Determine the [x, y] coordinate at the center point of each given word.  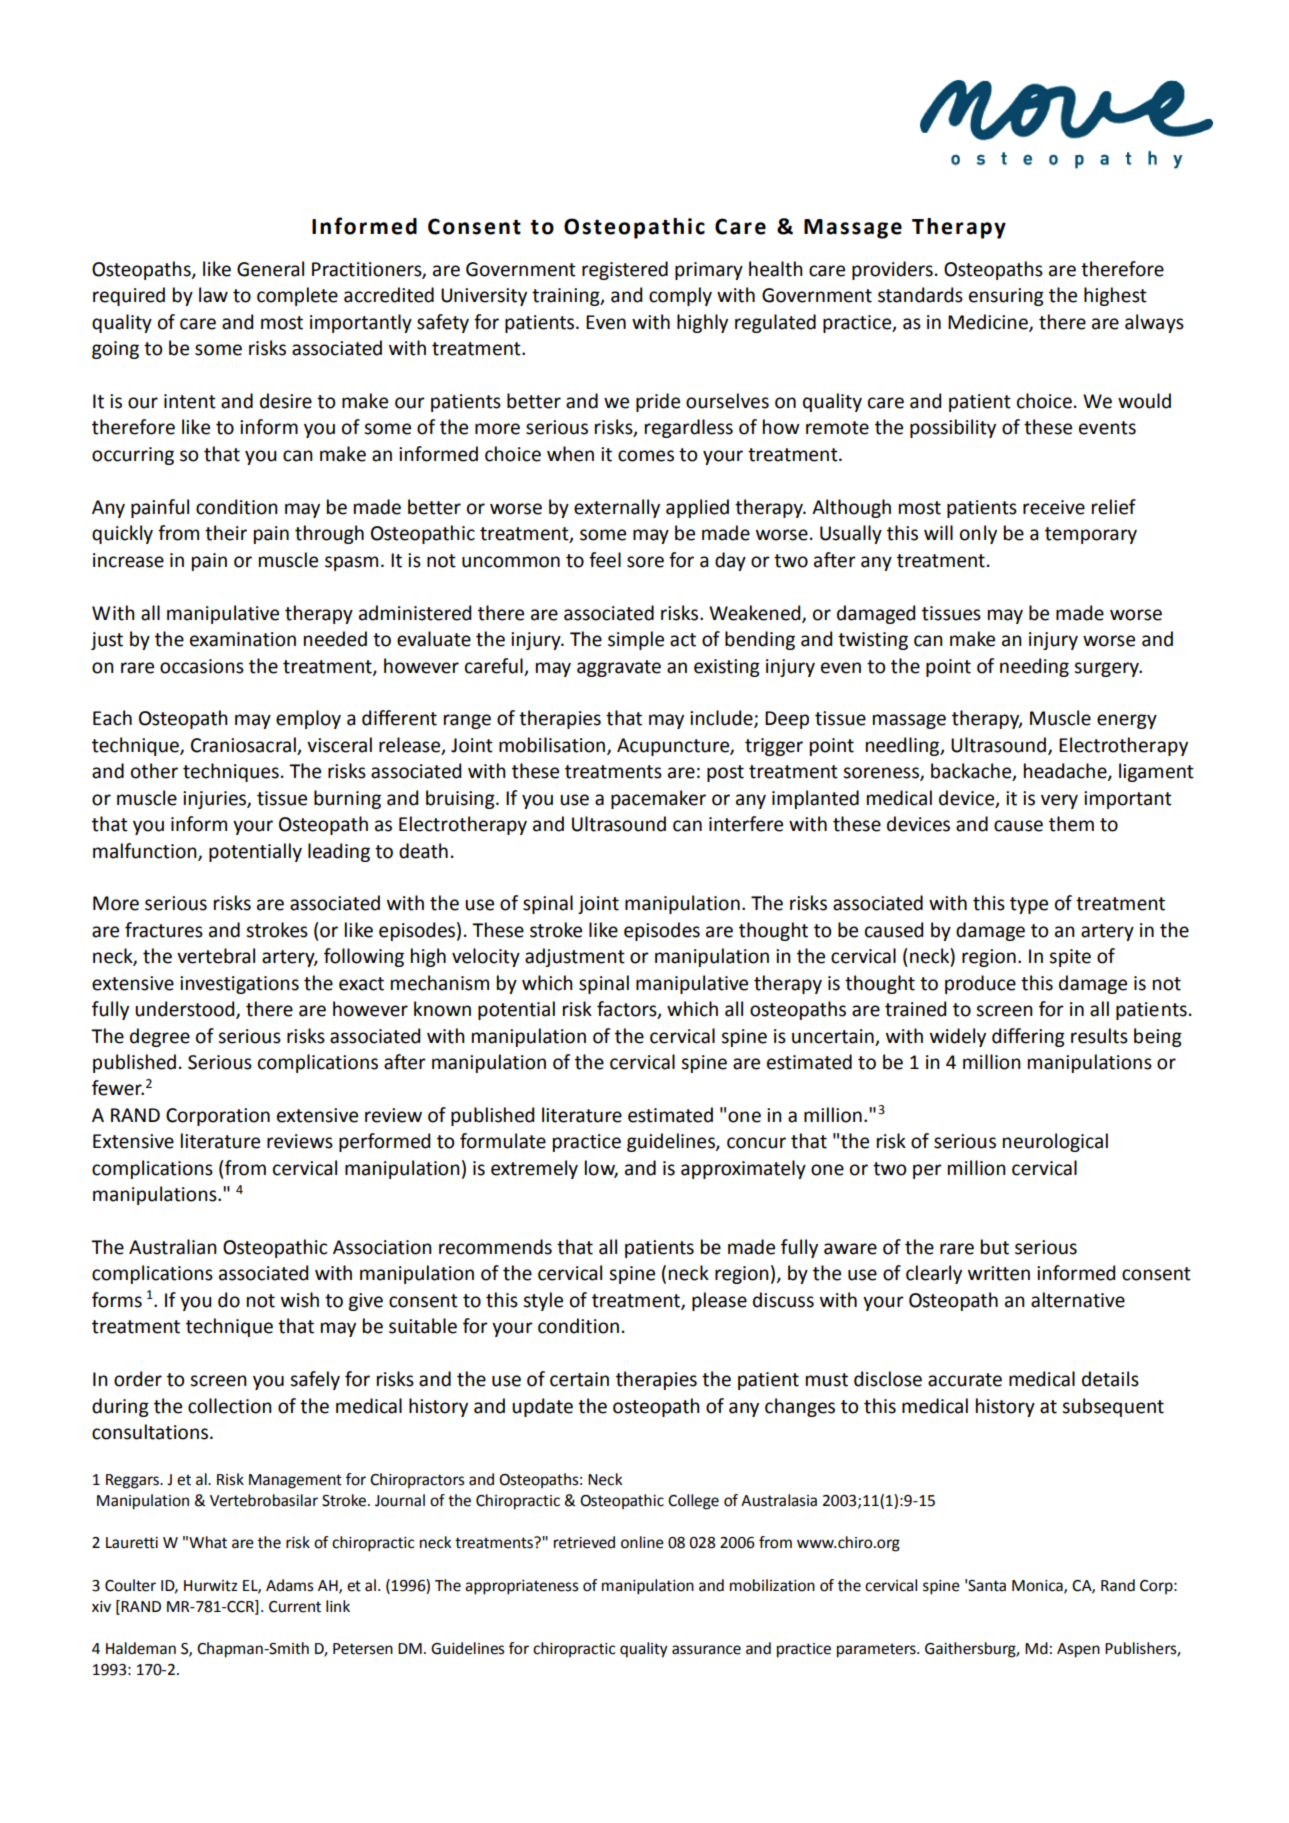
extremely [534, 1169]
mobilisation [553, 745]
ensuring [1006, 297]
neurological [1055, 1142]
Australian [173, 1247]
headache [1066, 772]
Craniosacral [243, 745]
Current [295, 1607]
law [213, 295]
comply [680, 296]
